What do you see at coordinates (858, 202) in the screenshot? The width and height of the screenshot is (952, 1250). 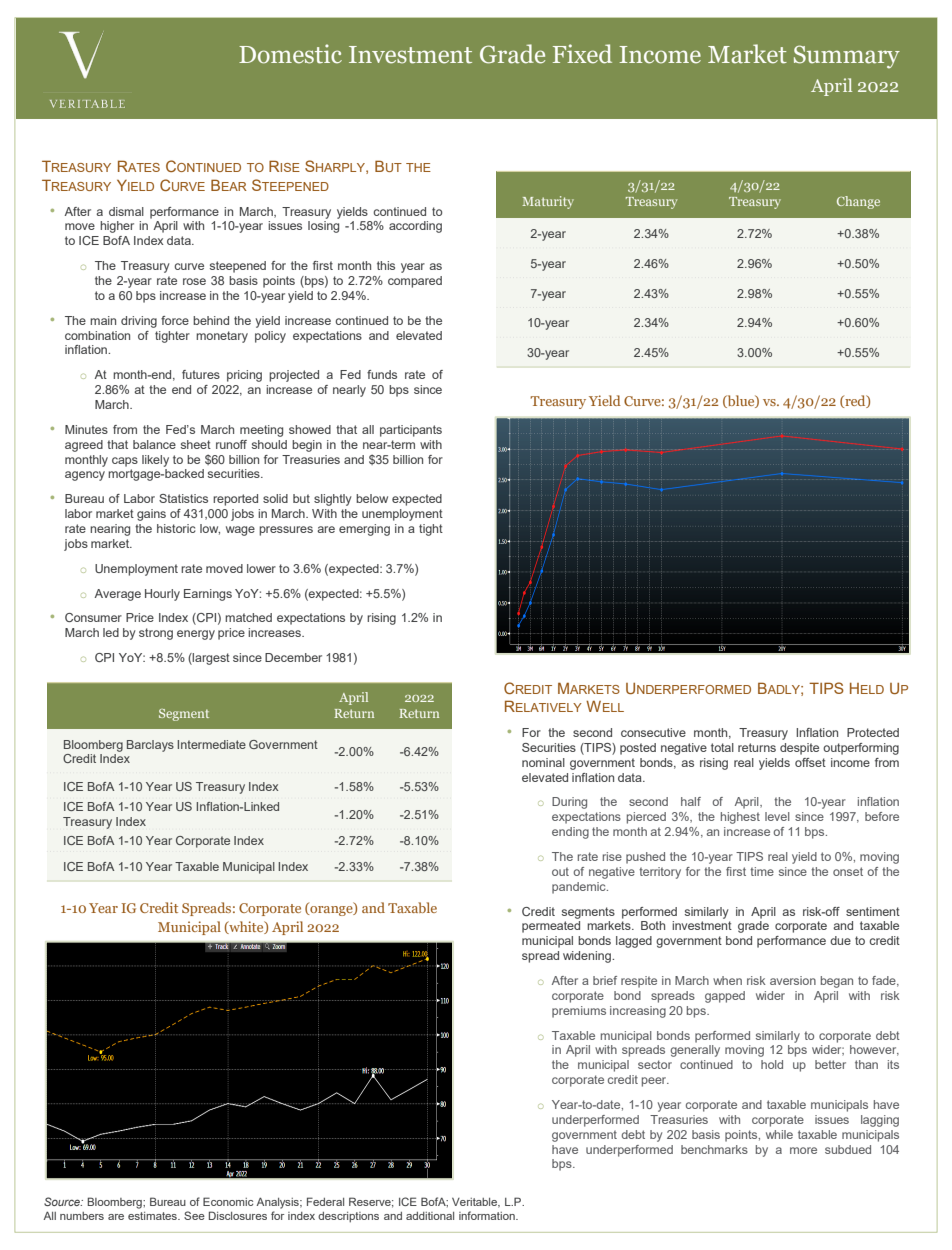 I see `Change` at bounding box center [858, 202].
